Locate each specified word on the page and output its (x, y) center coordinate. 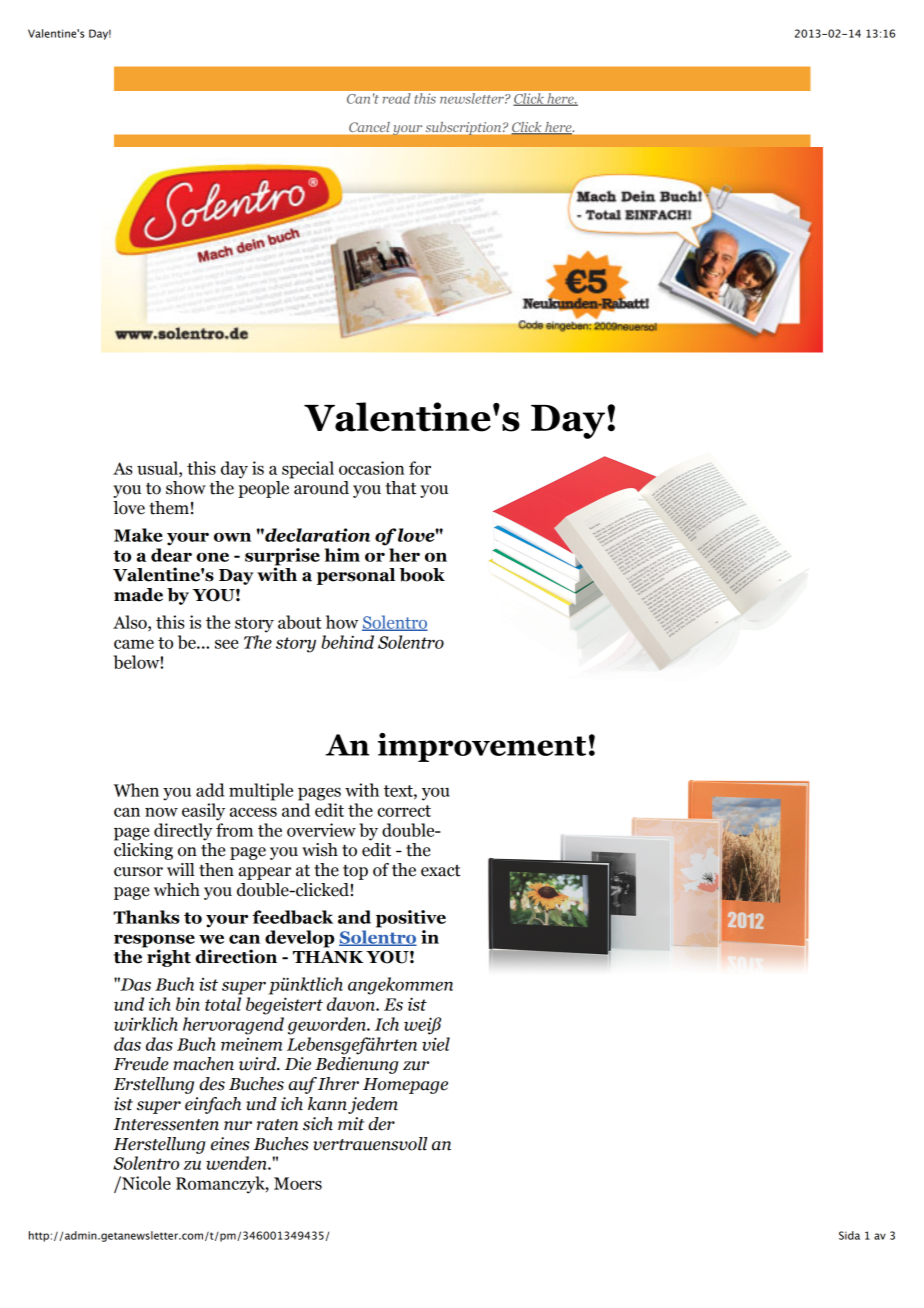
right (169, 958)
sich (318, 1124)
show (186, 488)
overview (321, 830)
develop (299, 939)
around (321, 488)
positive (411, 919)
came (134, 644)
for (420, 468)
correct (404, 811)
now (161, 812)
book (422, 575)
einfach (213, 1105)
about (299, 622)
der (381, 1124)
